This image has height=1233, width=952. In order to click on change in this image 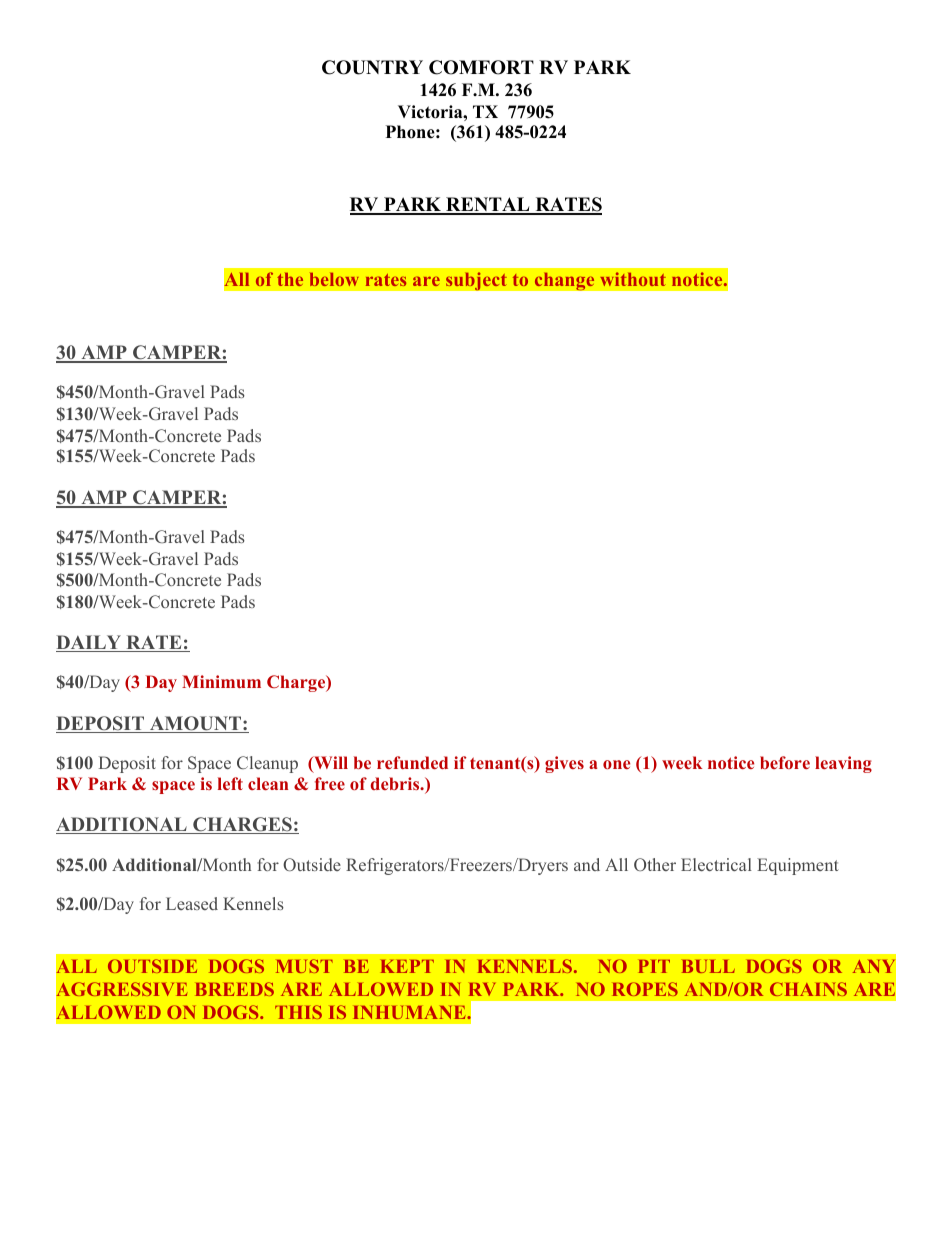, I will do `click(564, 281)`.
